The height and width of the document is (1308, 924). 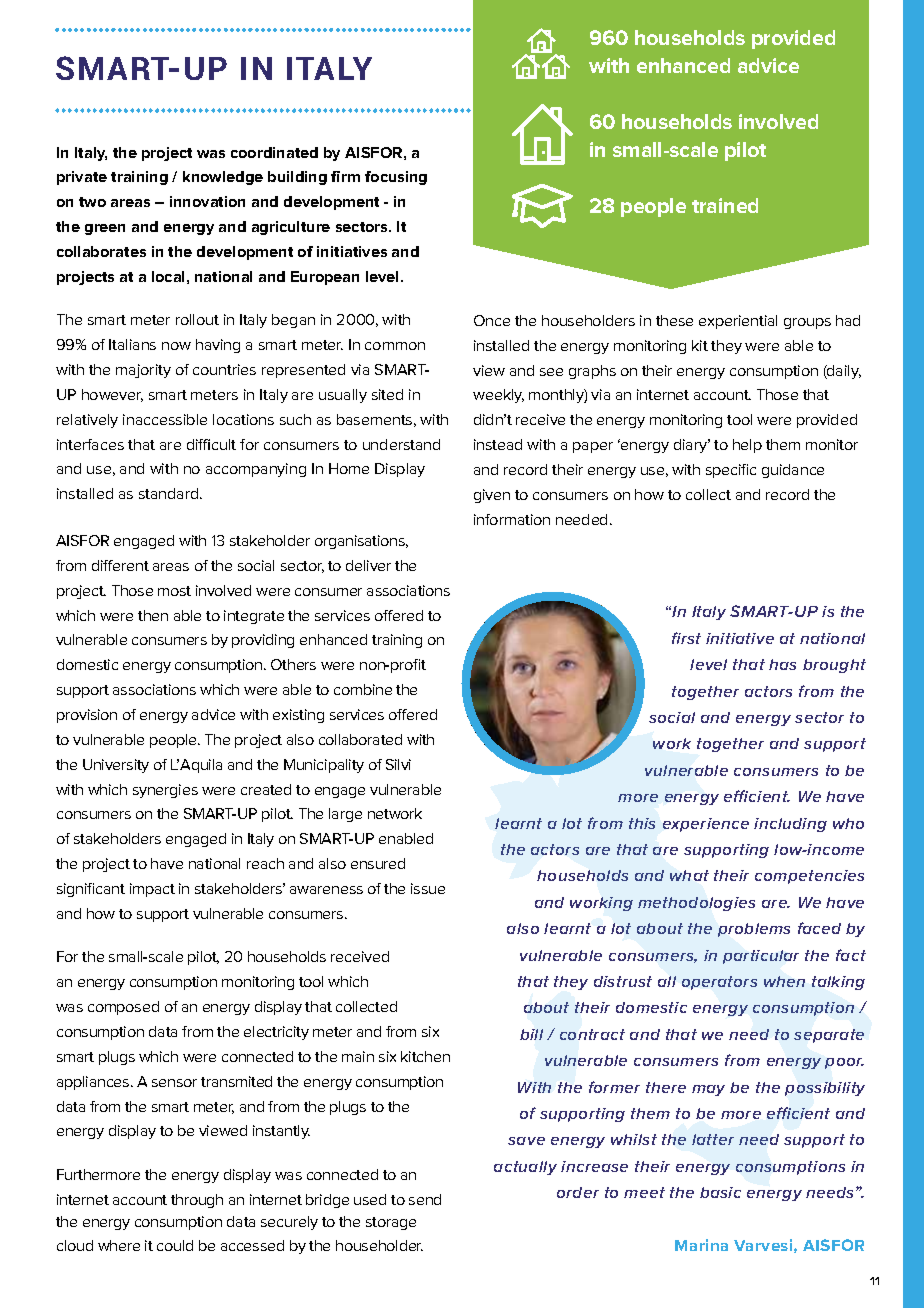 I want to click on trained, so click(x=725, y=205).
